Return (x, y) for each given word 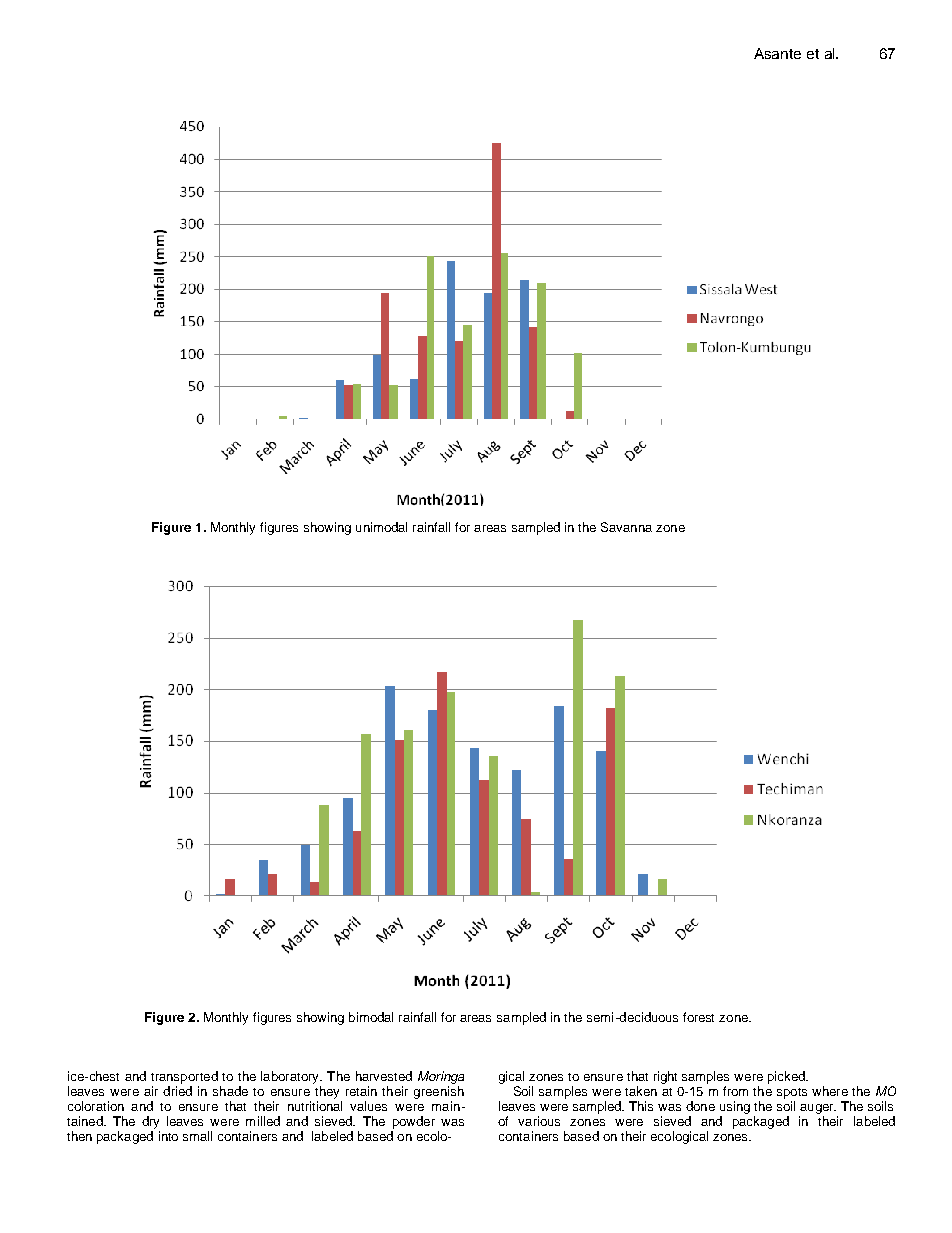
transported (184, 1077)
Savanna (626, 527)
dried (177, 1091)
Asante (777, 53)
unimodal (381, 527)
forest (698, 1017)
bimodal (371, 1017)
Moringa (441, 1077)
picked (787, 1077)
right (665, 1077)
